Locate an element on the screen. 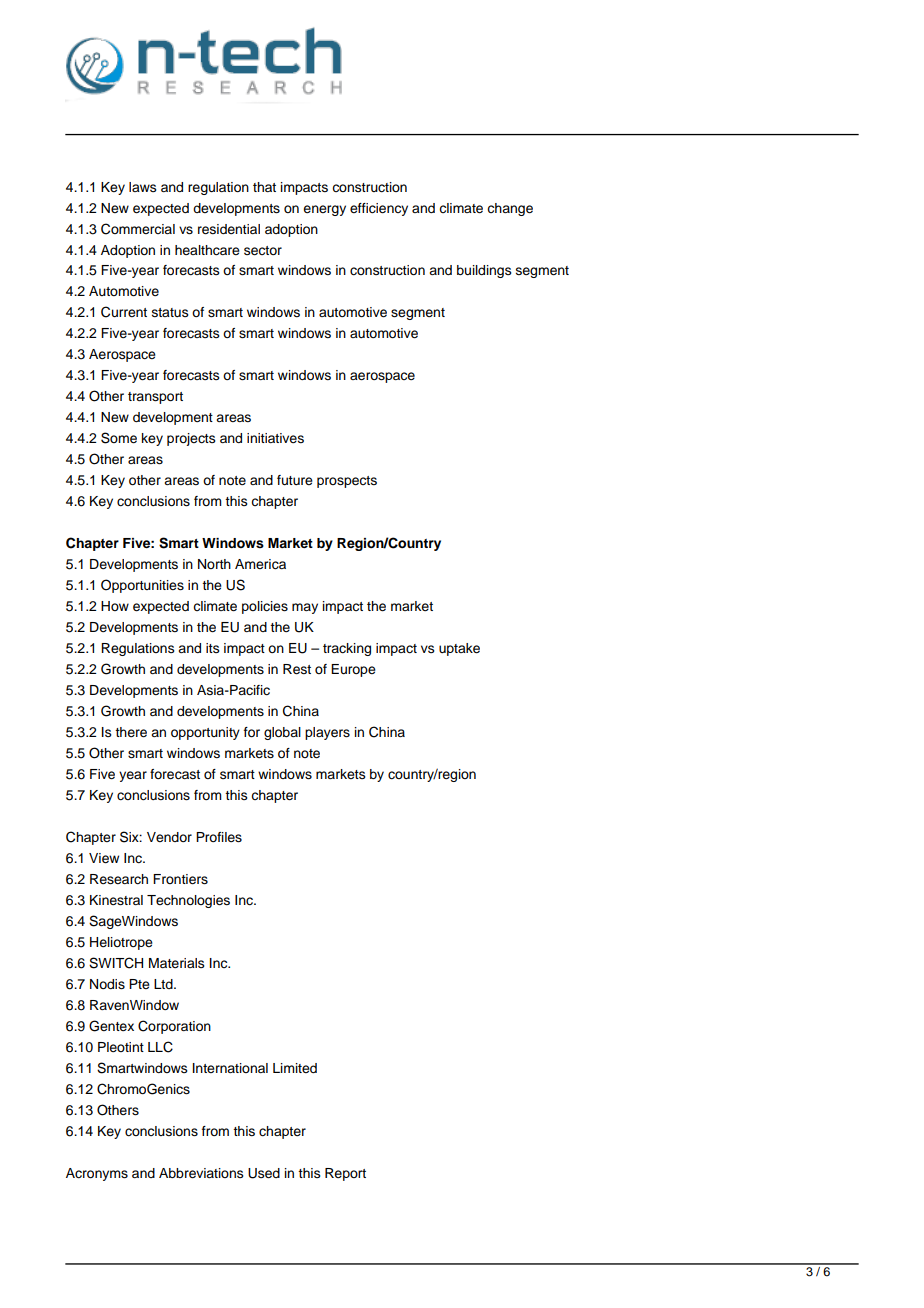 This screenshot has height=1308, width=924. change is located at coordinates (510, 209).
